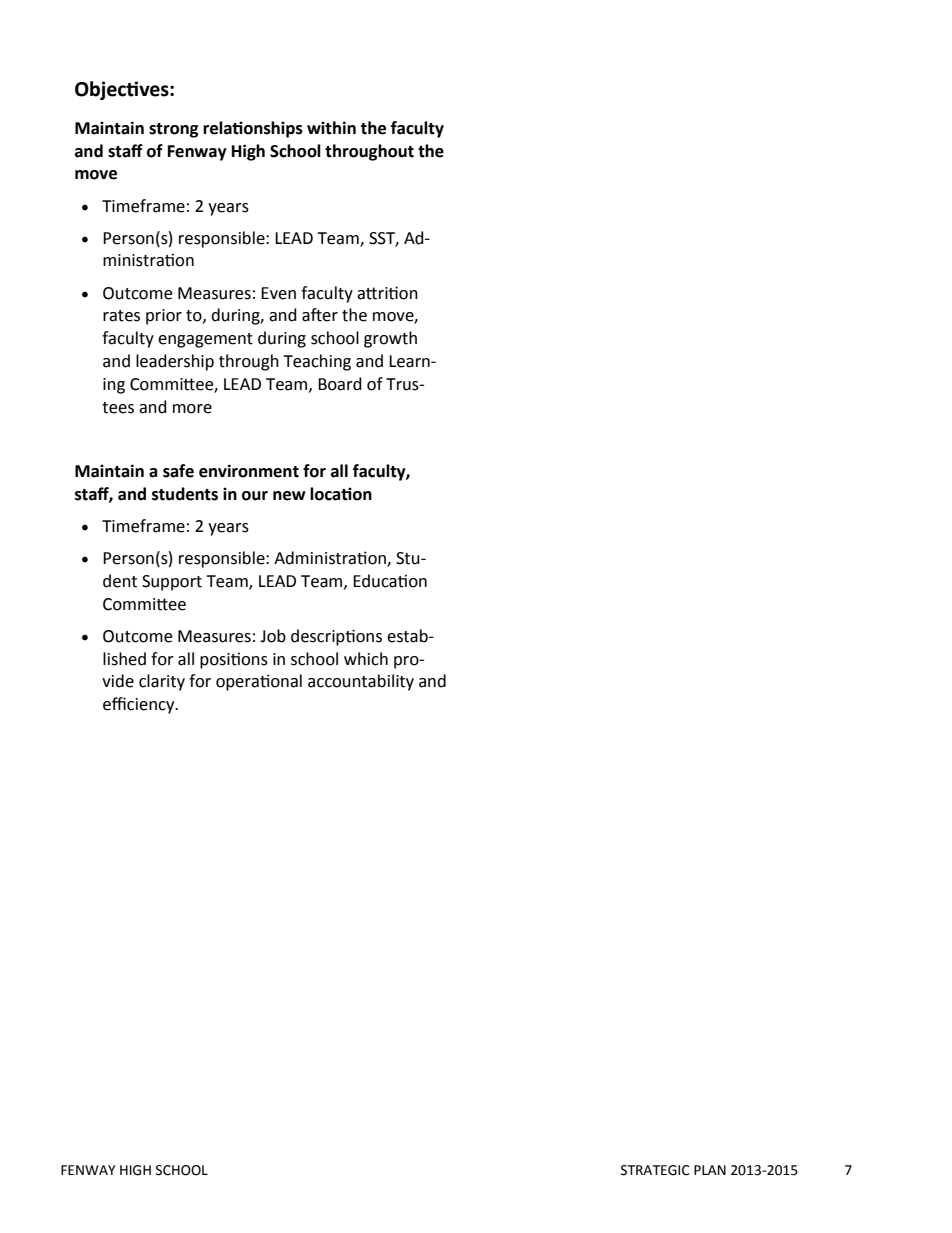 The width and height of the screenshot is (952, 1233). What do you see at coordinates (655, 1170) in the screenshot?
I see `STRATEGIC` at bounding box center [655, 1170].
